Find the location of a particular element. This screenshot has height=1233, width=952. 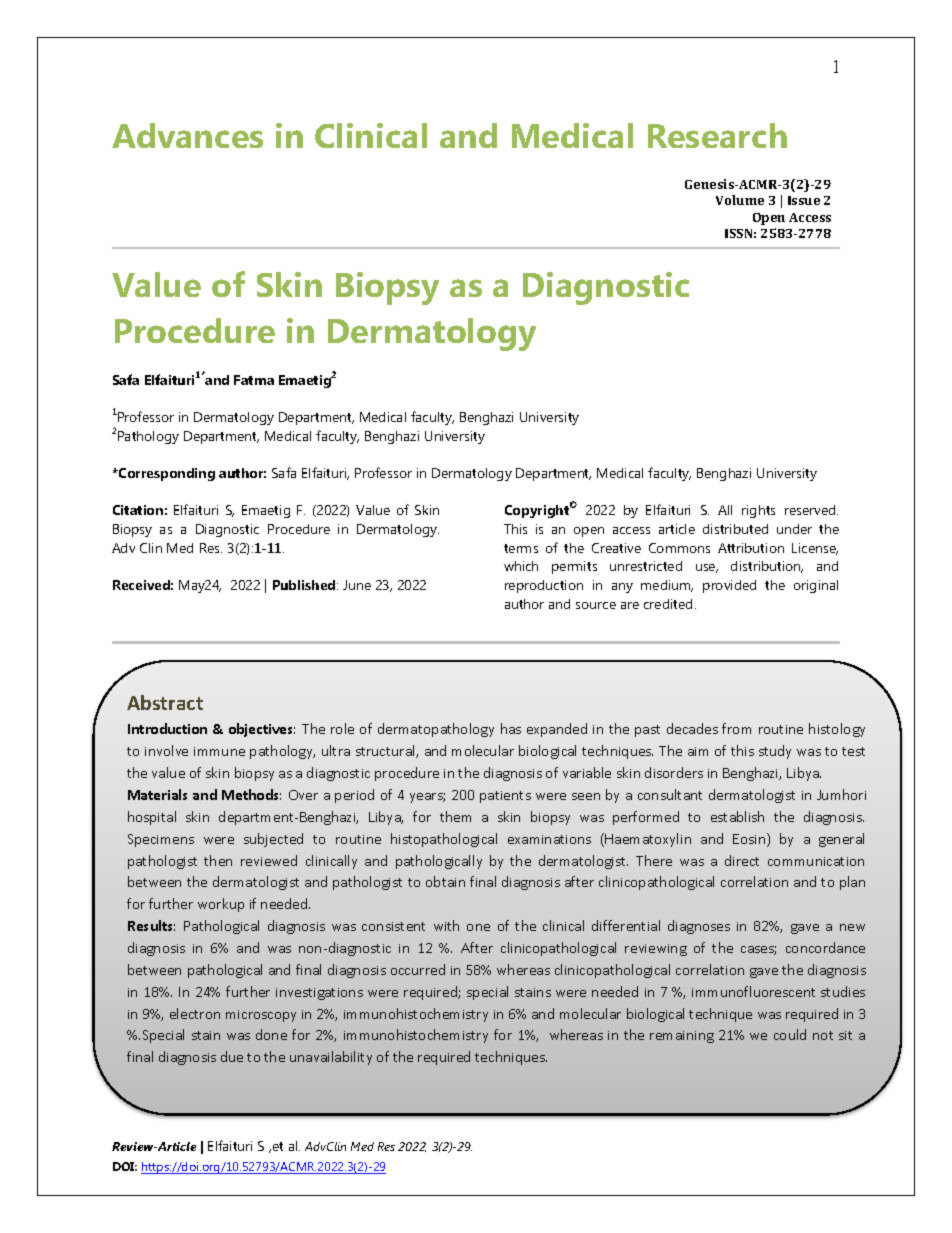

Advances is located at coordinates (187, 135).
